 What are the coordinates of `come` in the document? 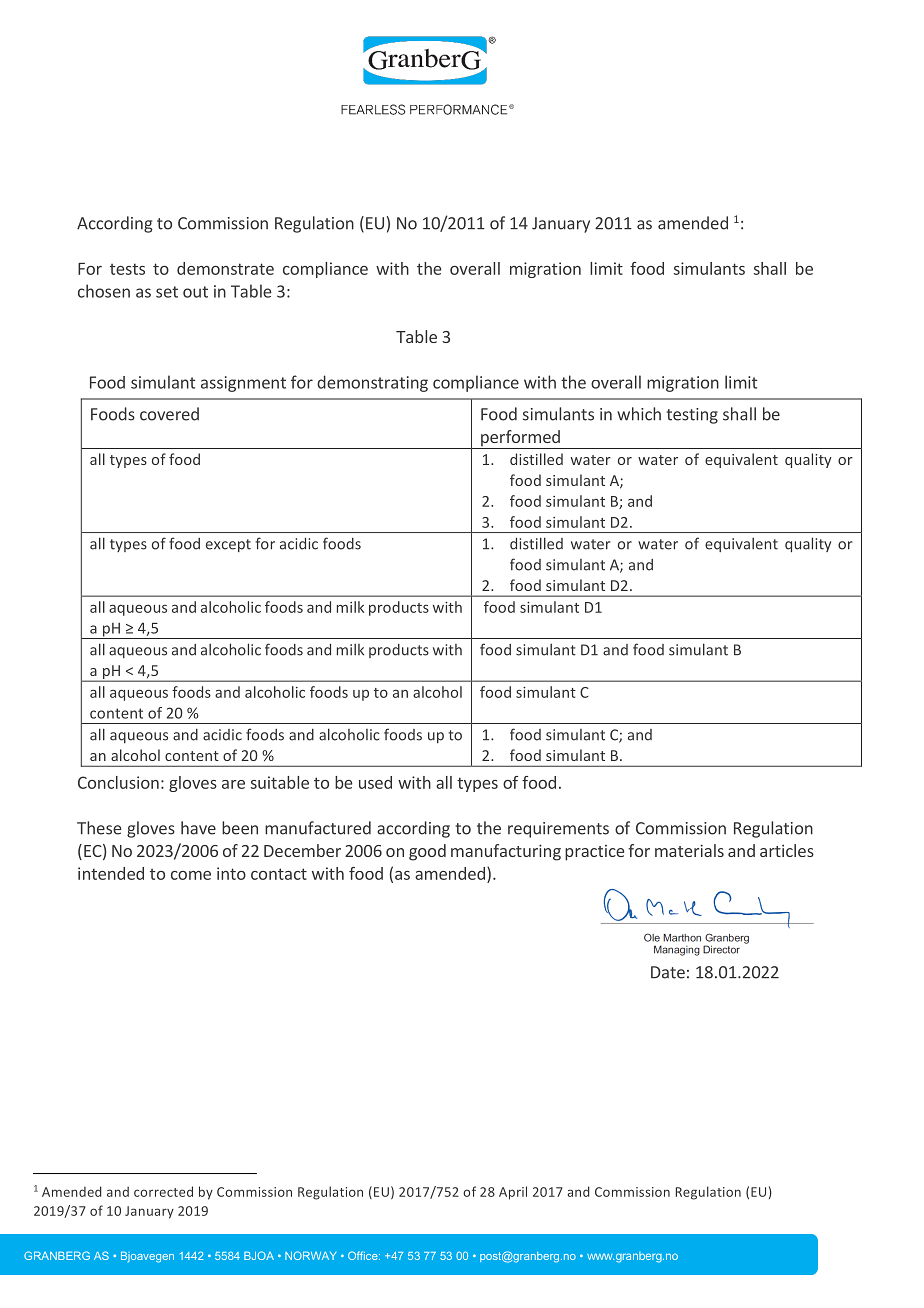 It's located at (191, 875).
